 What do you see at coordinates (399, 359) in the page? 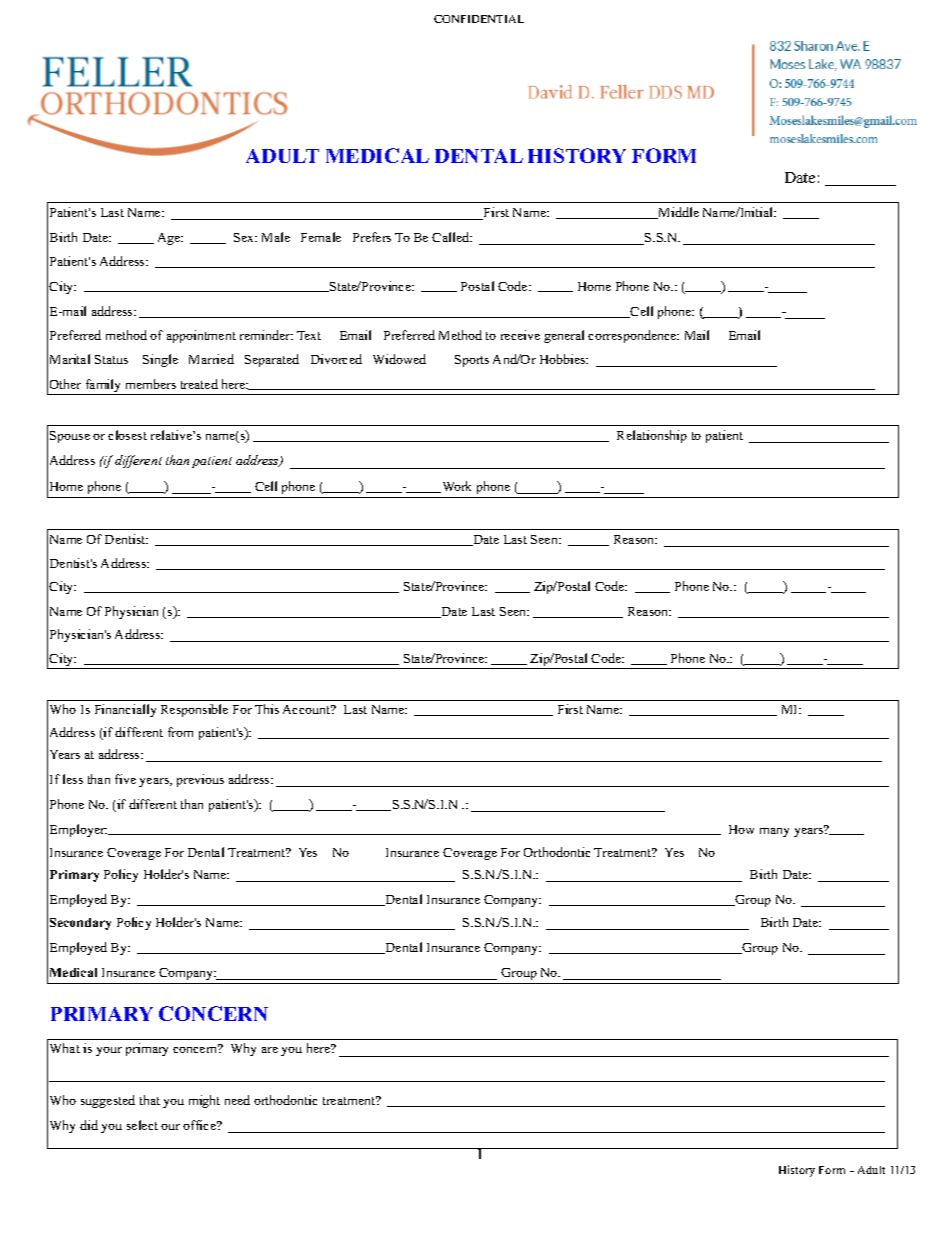
I see `Widowed` at bounding box center [399, 359].
